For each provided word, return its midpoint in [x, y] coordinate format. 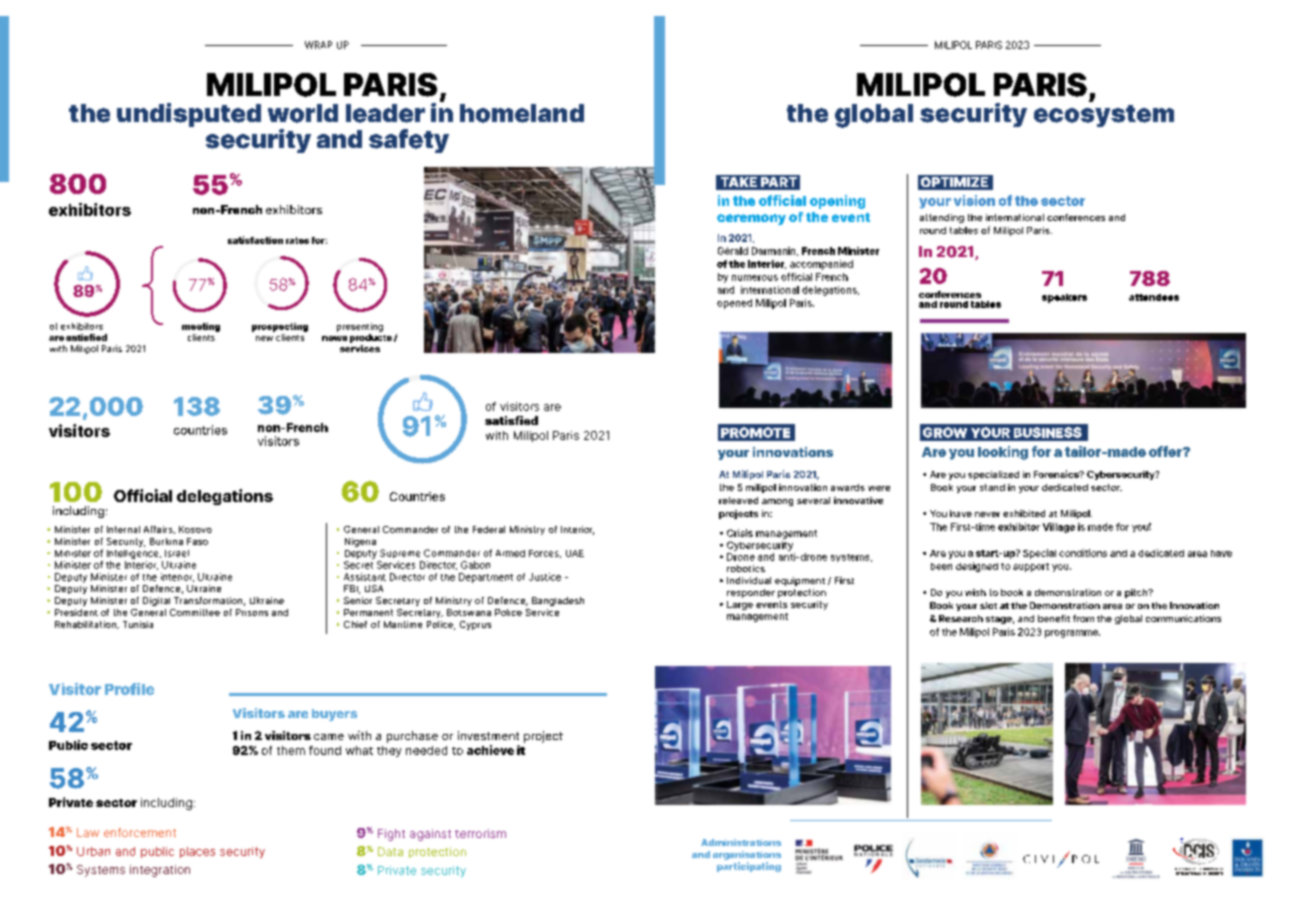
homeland [522, 113]
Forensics [1057, 474]
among [777, 502]
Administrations [741, 842]
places [197, 852]
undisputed [189, 115]
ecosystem [1104, 116]
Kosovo [195, 529]
